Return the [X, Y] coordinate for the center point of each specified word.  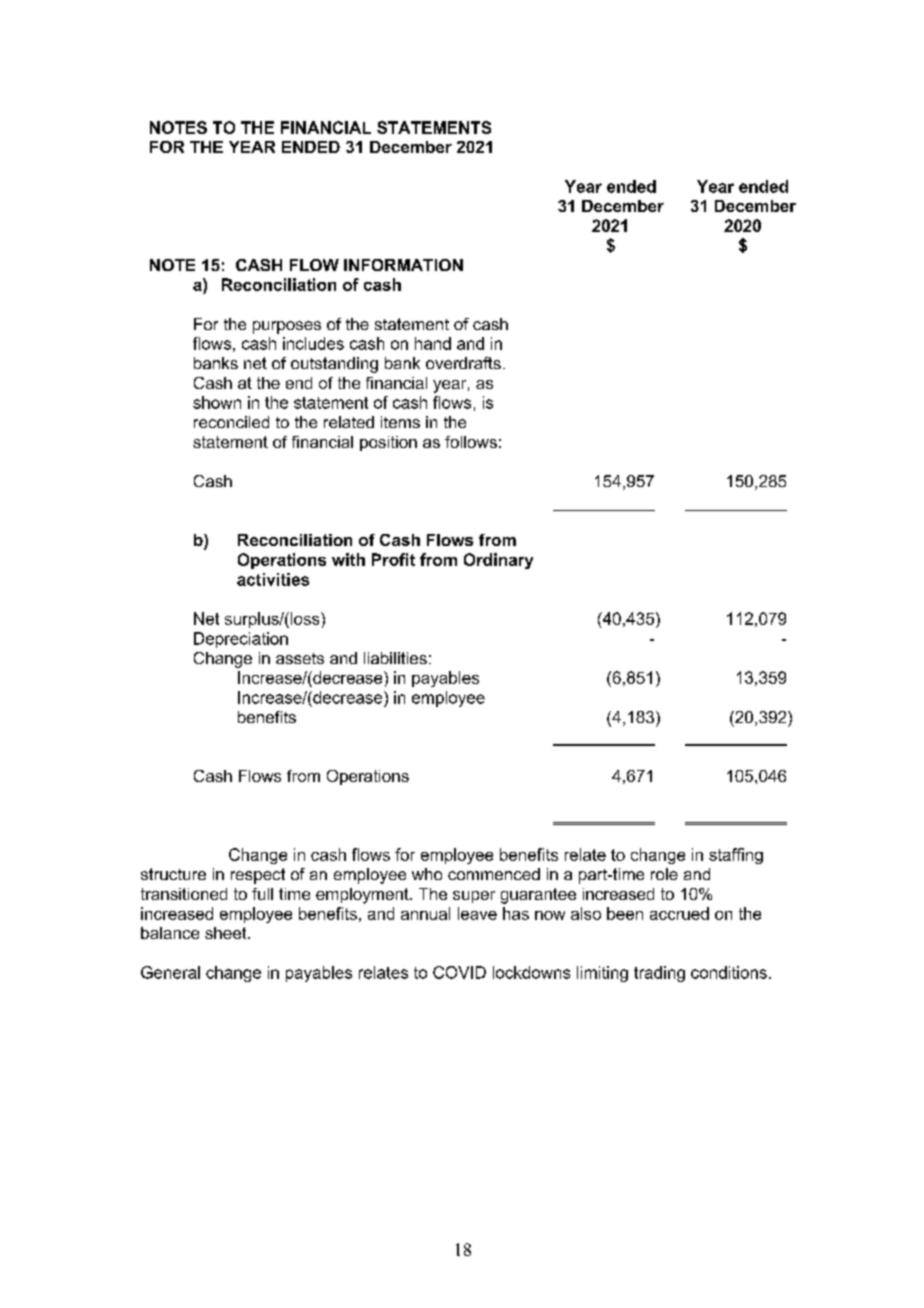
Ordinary [498, 561]
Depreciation [241, 640]
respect [258, 876]
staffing [736, 856]
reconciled [231, 422]
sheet [227, 933]
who [427, 874]
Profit [393, 559]
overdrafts [463, 363]
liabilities [395, 658]
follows [471, 442]
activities [273, 579]
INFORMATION [403, 265]
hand [433, 343]
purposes [287, 327]
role [664, 874]
